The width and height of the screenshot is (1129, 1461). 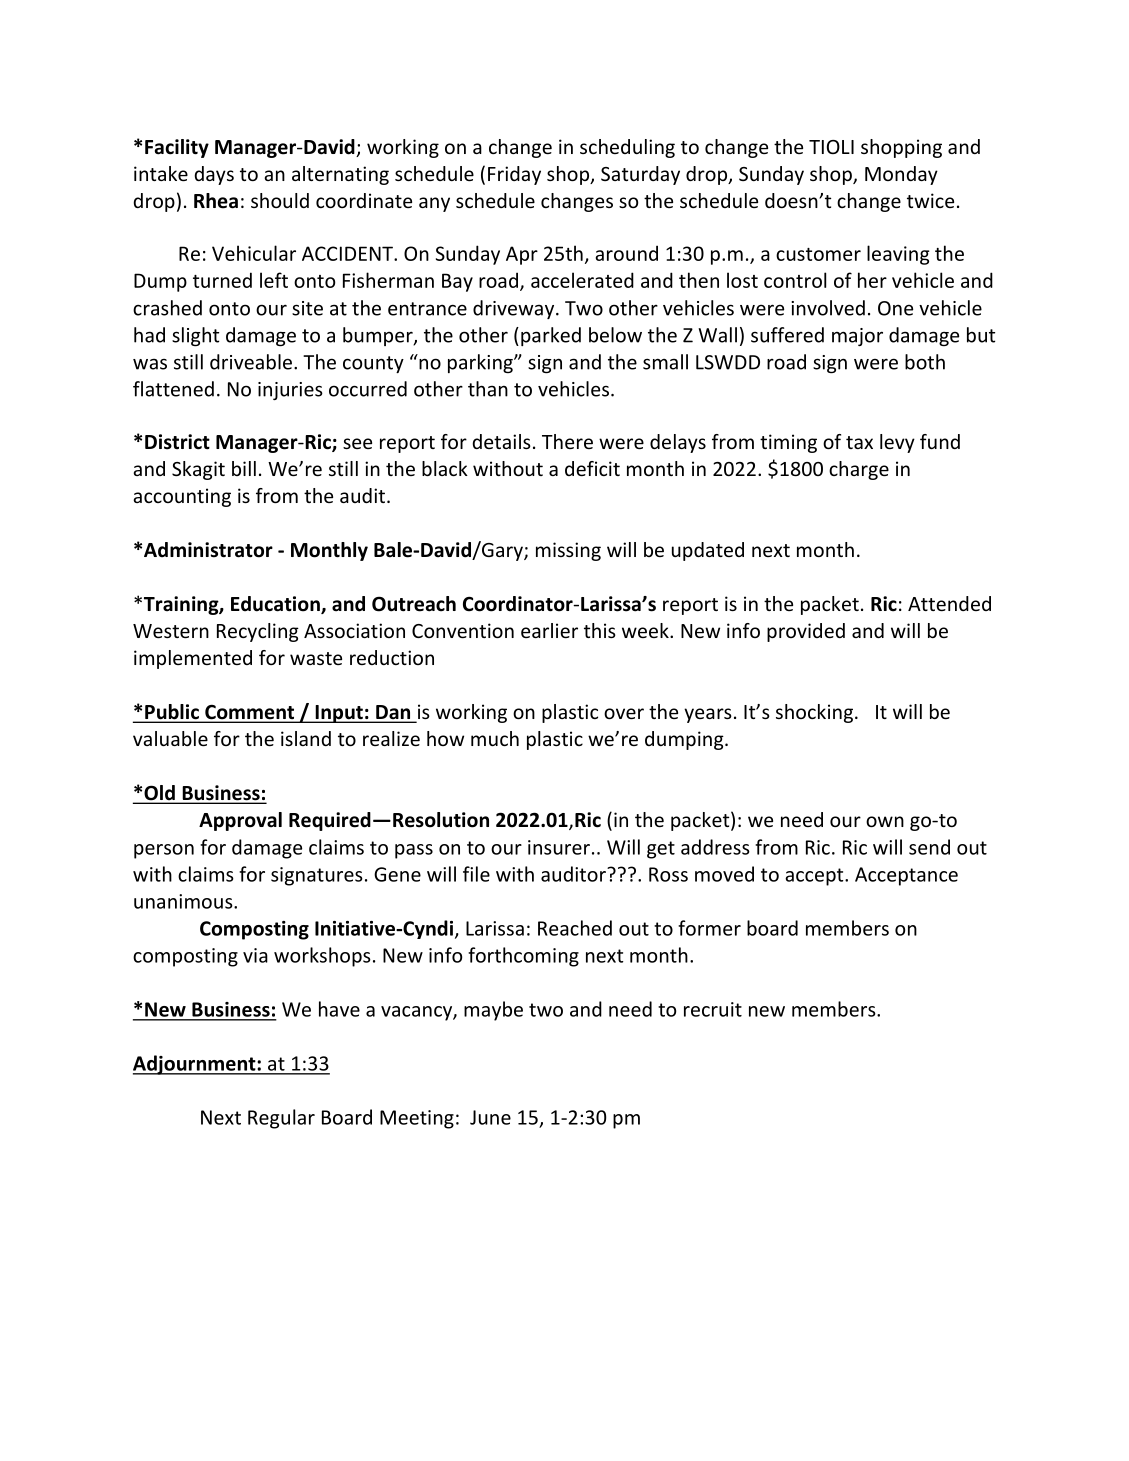 I want to click on insurer, so click(x=559, y=847).
